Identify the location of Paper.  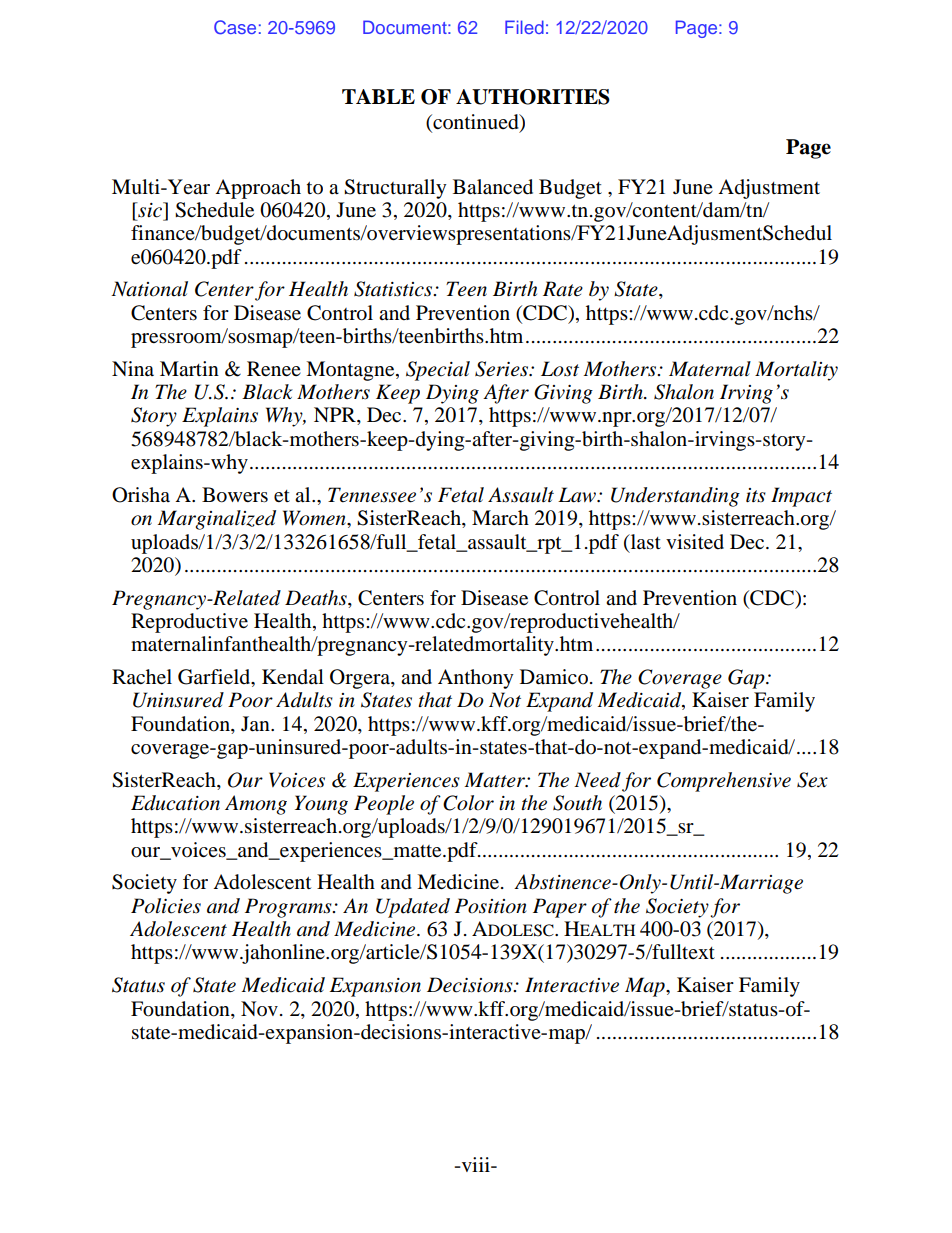
(560, 908).
